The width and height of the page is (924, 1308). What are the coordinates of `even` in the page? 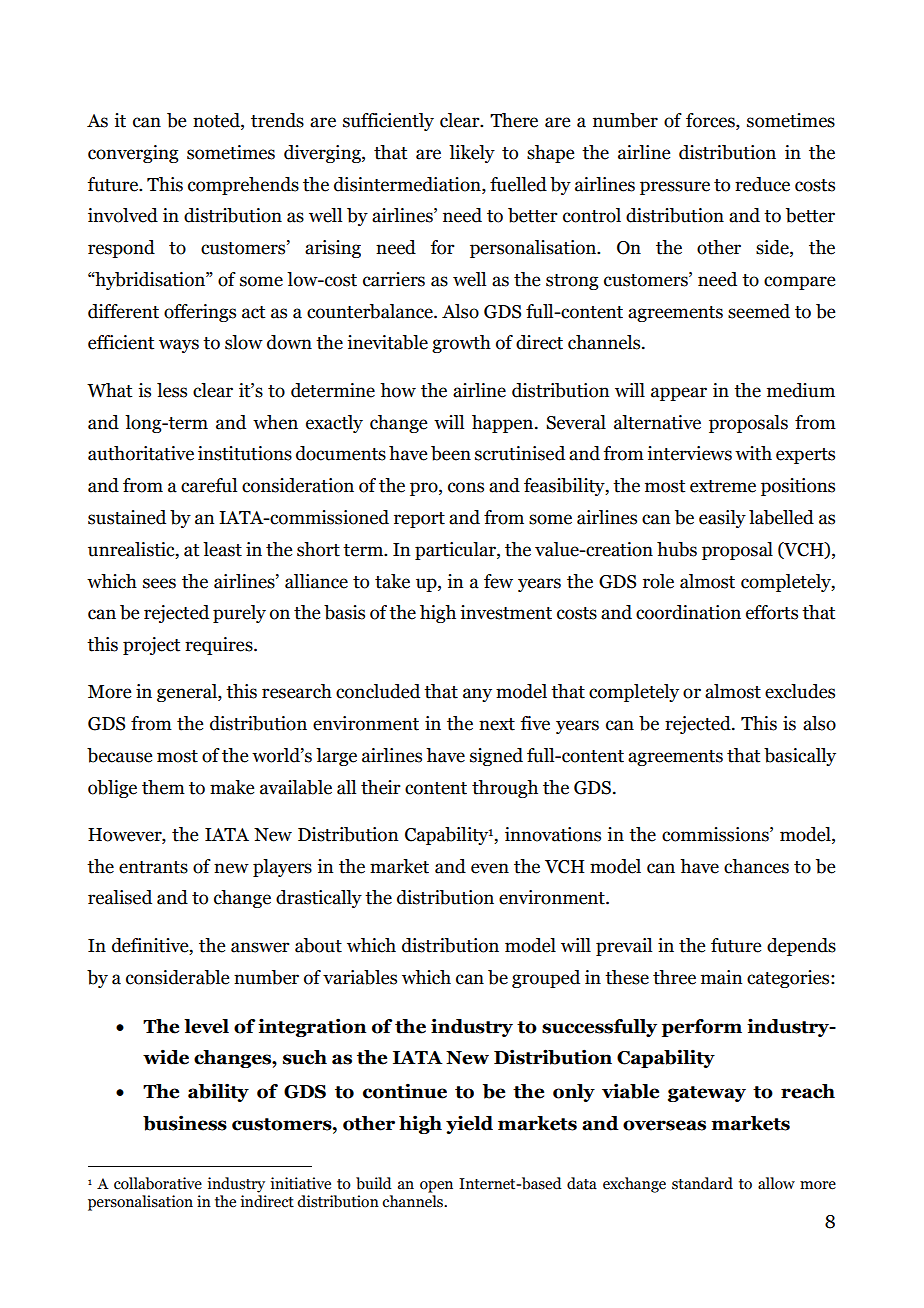 It's located at (490, 868).
